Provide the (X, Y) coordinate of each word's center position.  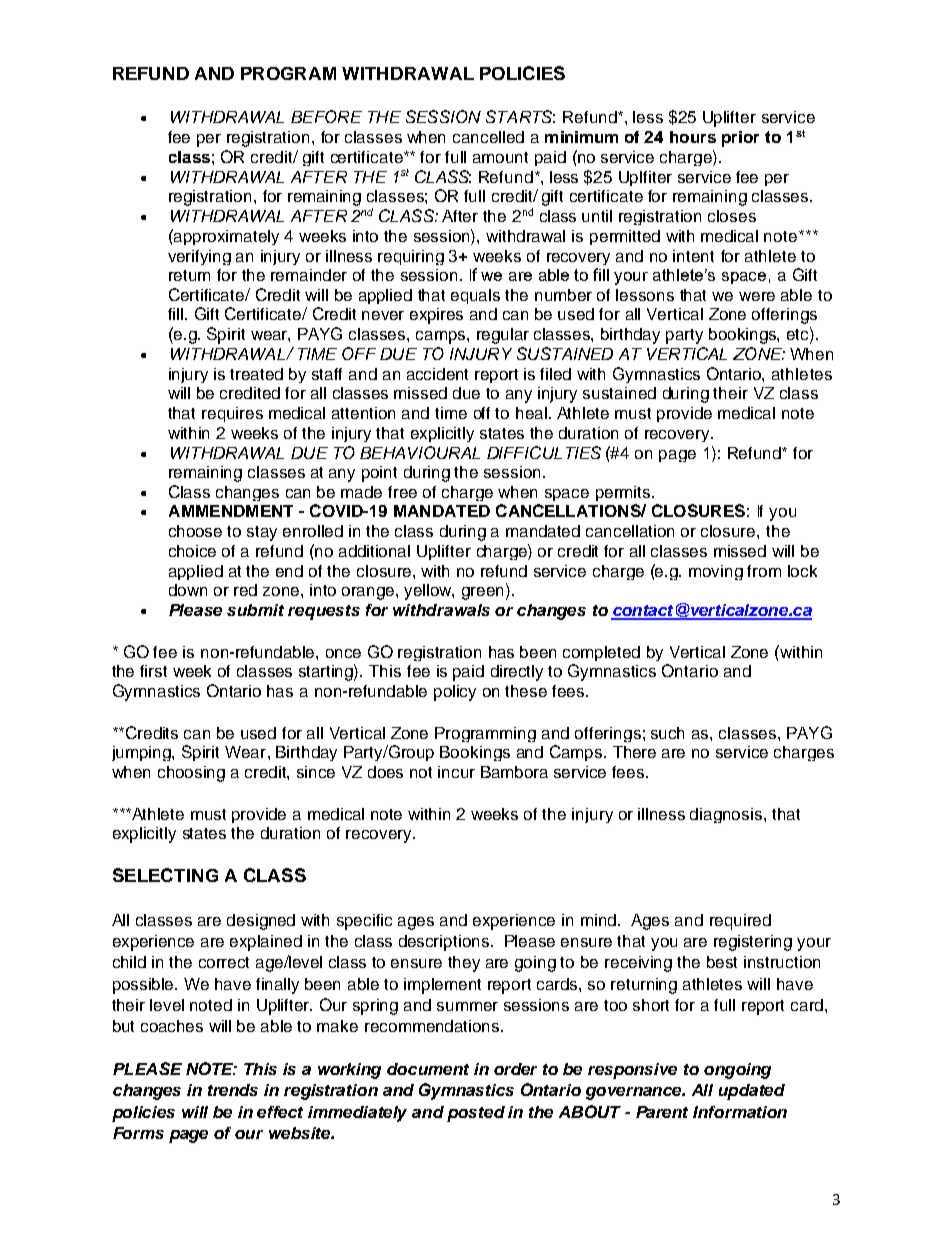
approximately (225, 237)
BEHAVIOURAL (420, 452)
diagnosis (727, 815)
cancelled (488, 137)
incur (456, 772)
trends (233, 1090)
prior (740, 139)
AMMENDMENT (231, 511)
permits (624, 493)
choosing (191, 774)
